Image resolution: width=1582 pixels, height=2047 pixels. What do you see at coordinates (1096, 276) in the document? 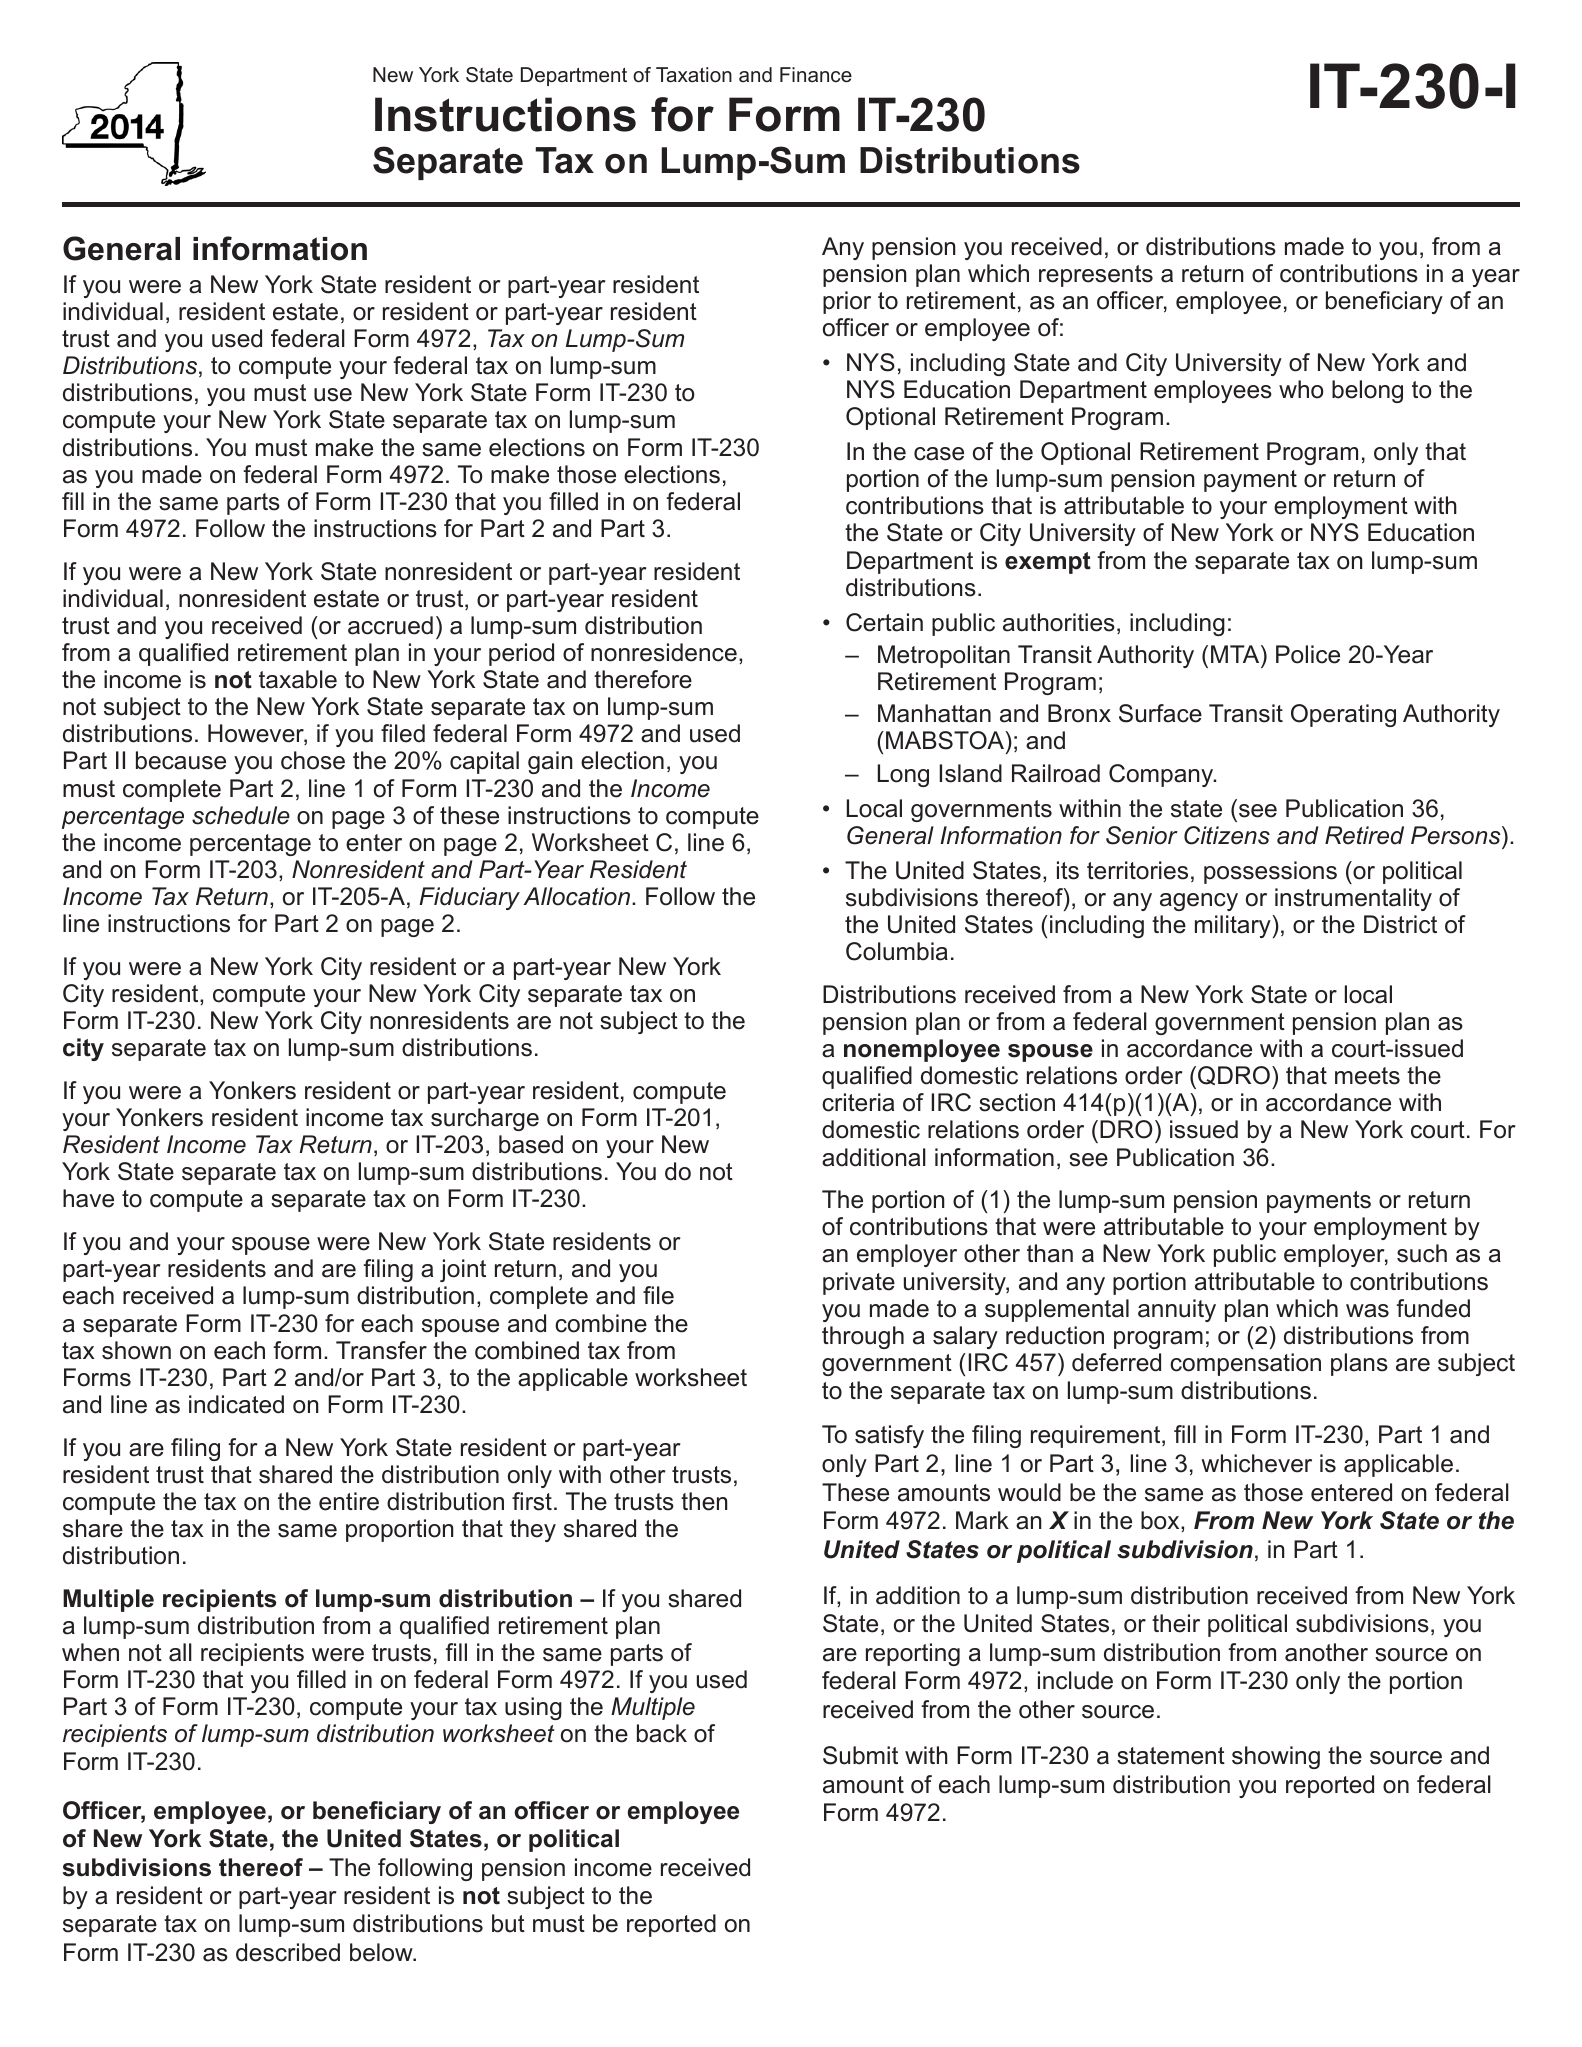
I see `represents` at bounding box center [1096, 276].
